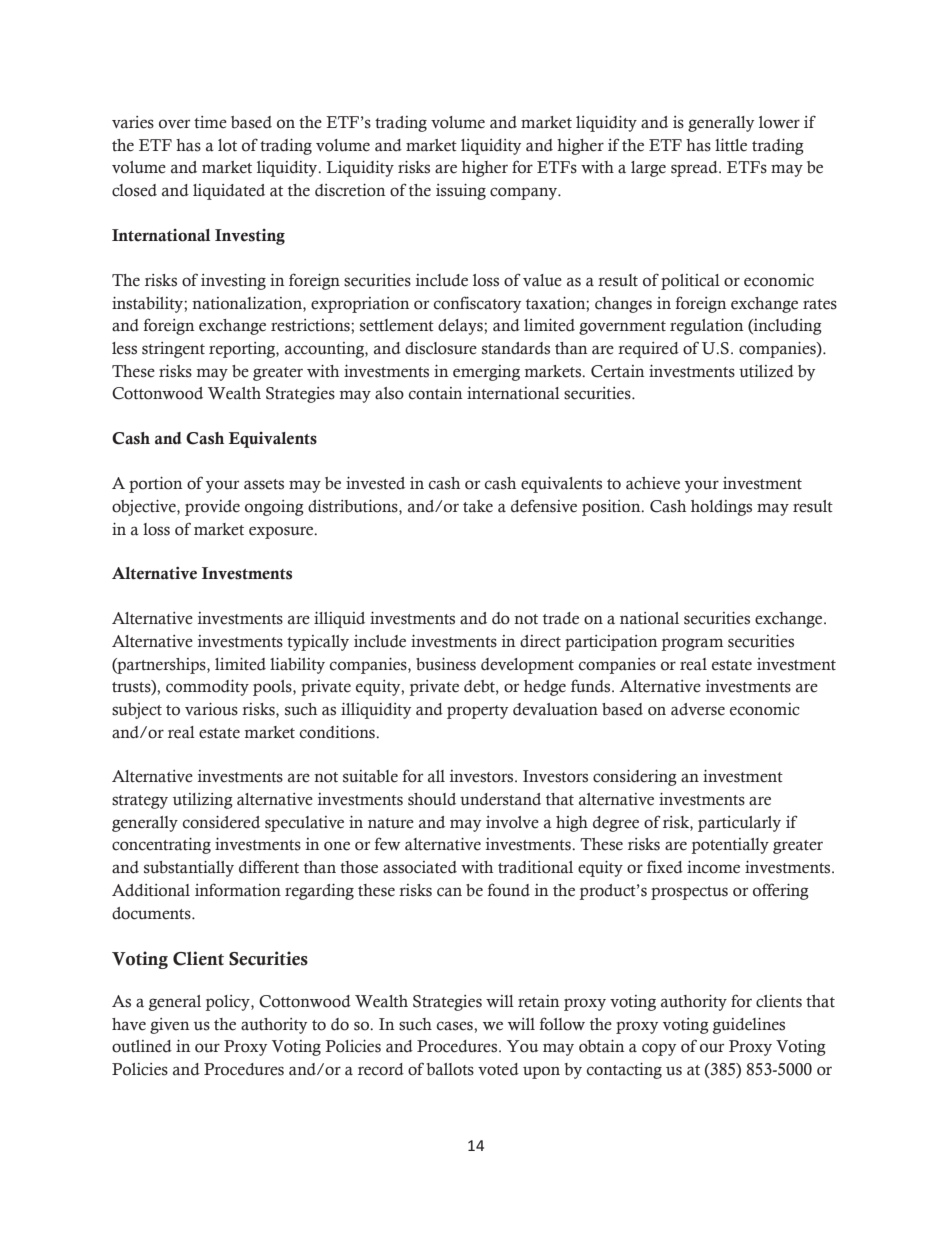 This screenshot has width=952, height=1233. What do you see at coordinates (170, 1026) in the screenshot?
I see `given` at bounding box center [170, 1026].
